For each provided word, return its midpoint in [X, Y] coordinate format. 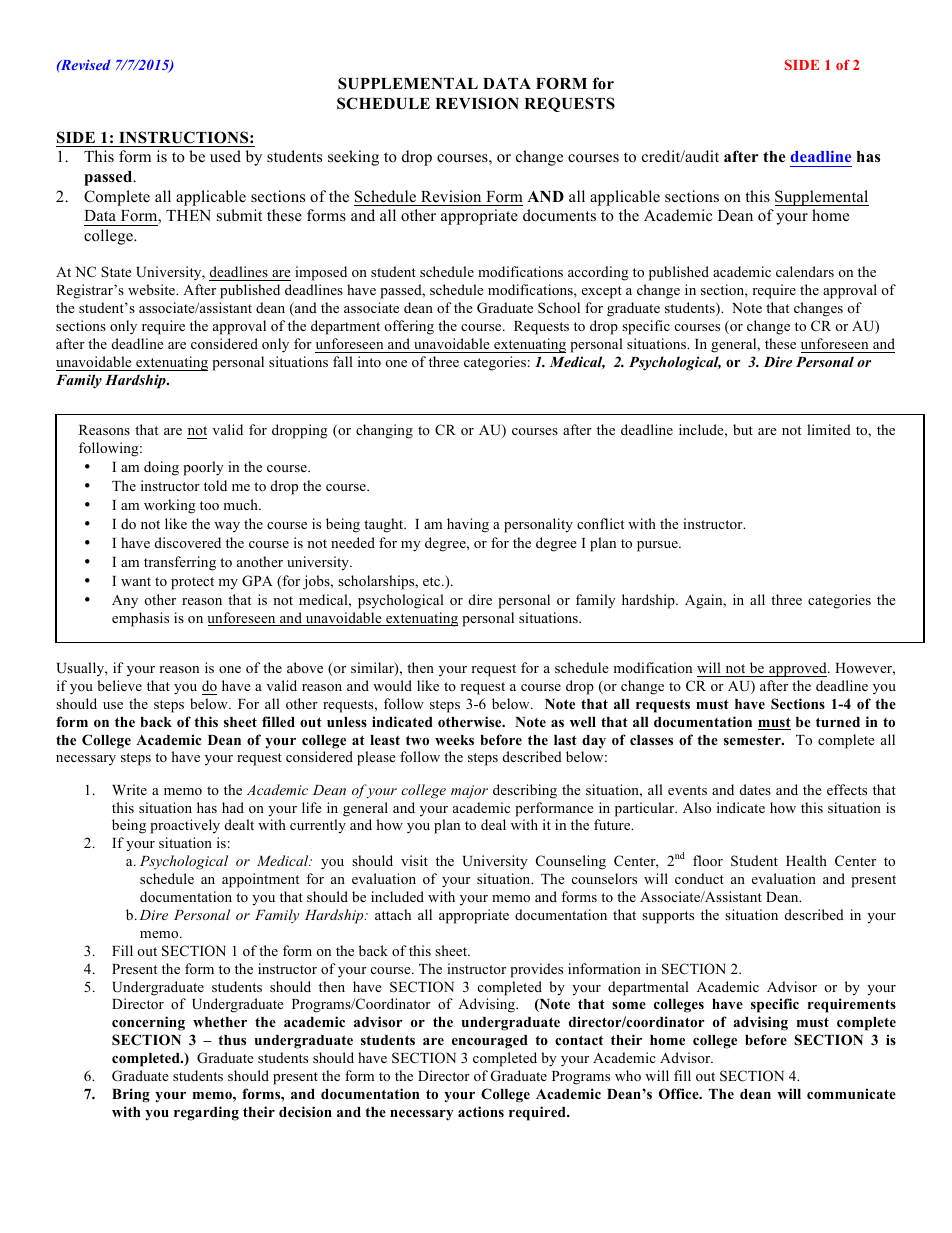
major [469, 792]
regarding [206, 1113]
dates [755, 789]
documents [559, 215]
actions [481, 1111]
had [233, 807]
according [598, 273]
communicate [851, 1093]
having [468, 525]
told [215, 485]
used [225, 156]
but [743, 429]
